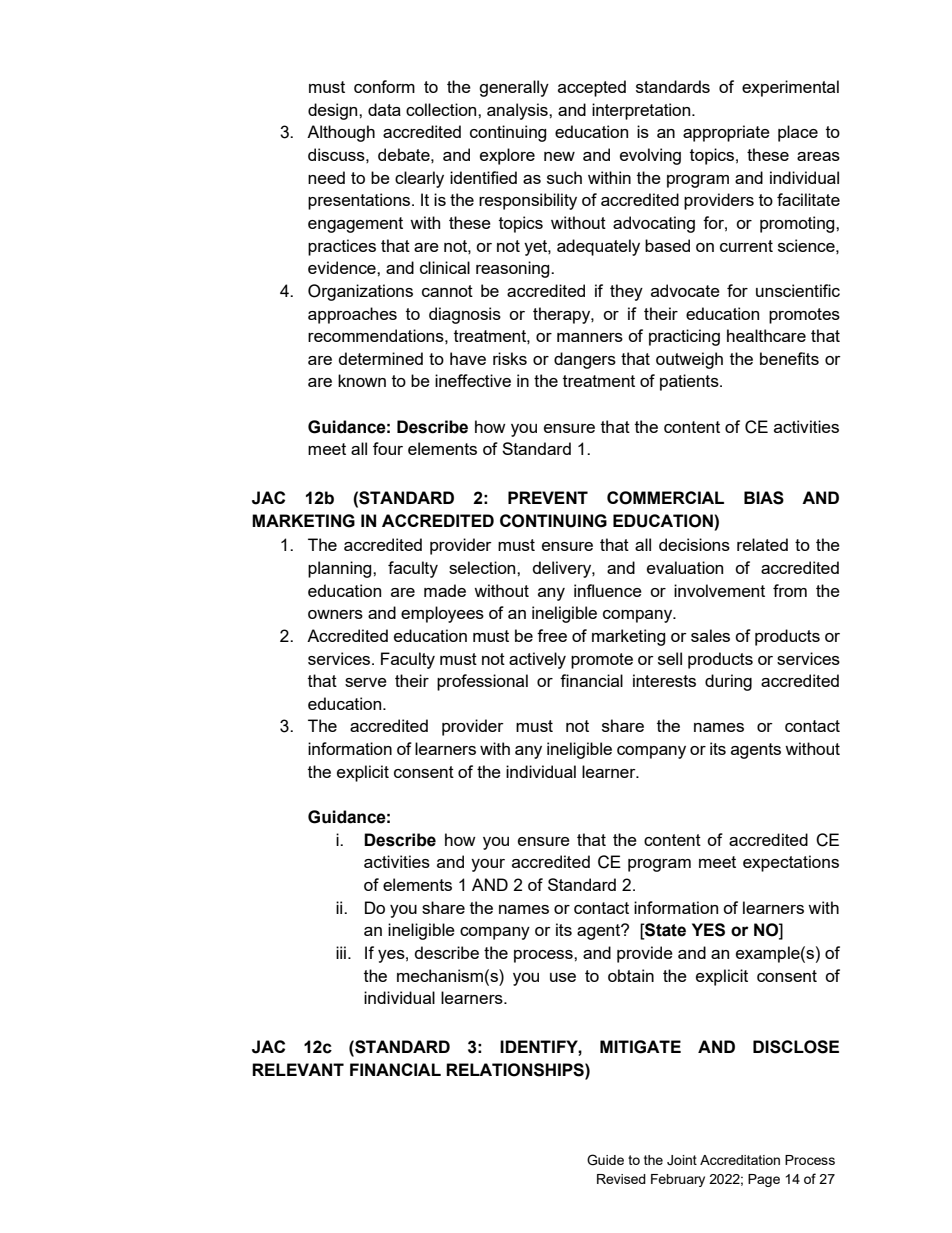  Describe the element at coordinates (335, 614) in the page. I see `owners` at that location.
